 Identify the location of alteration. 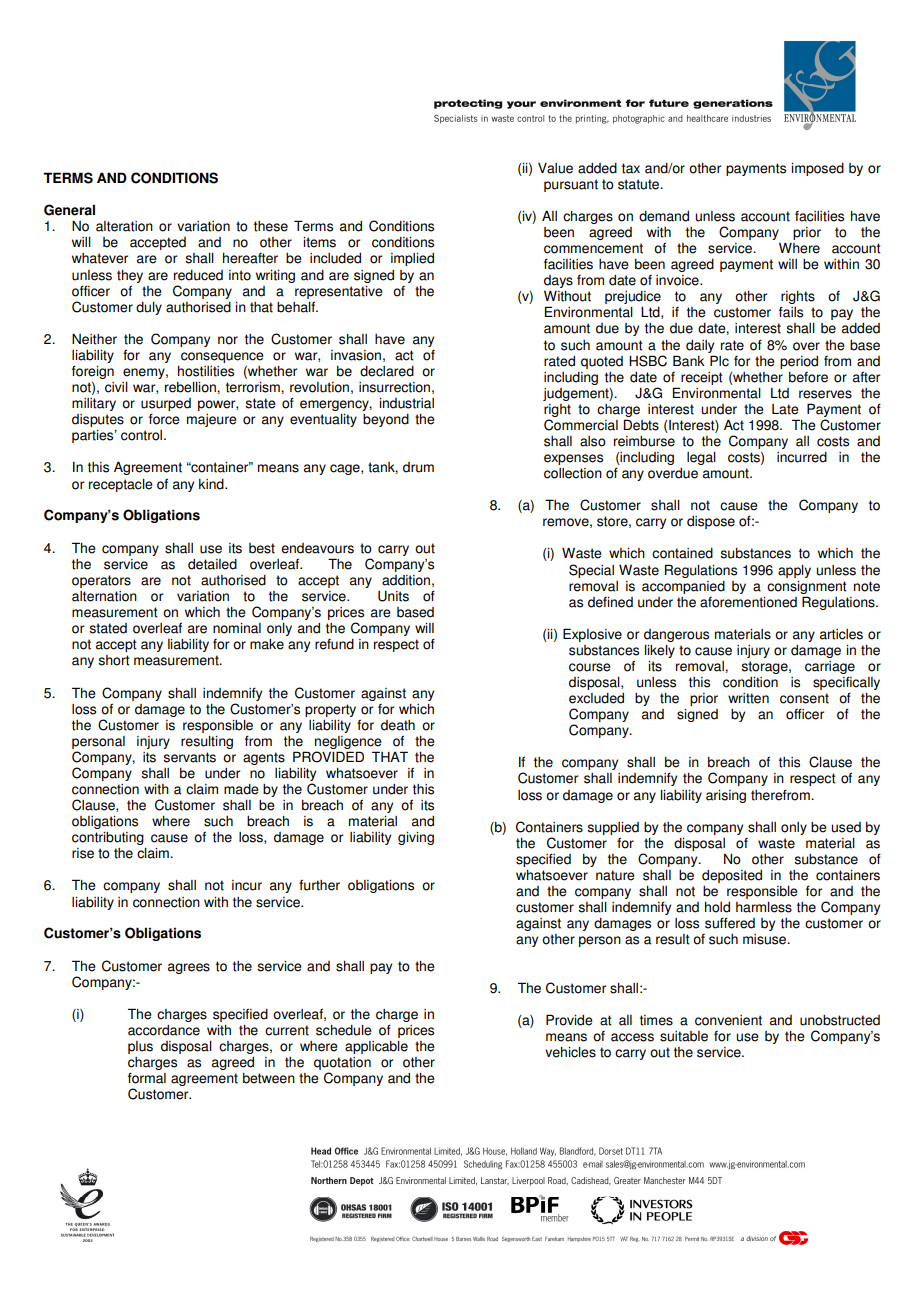
(124, 226).
